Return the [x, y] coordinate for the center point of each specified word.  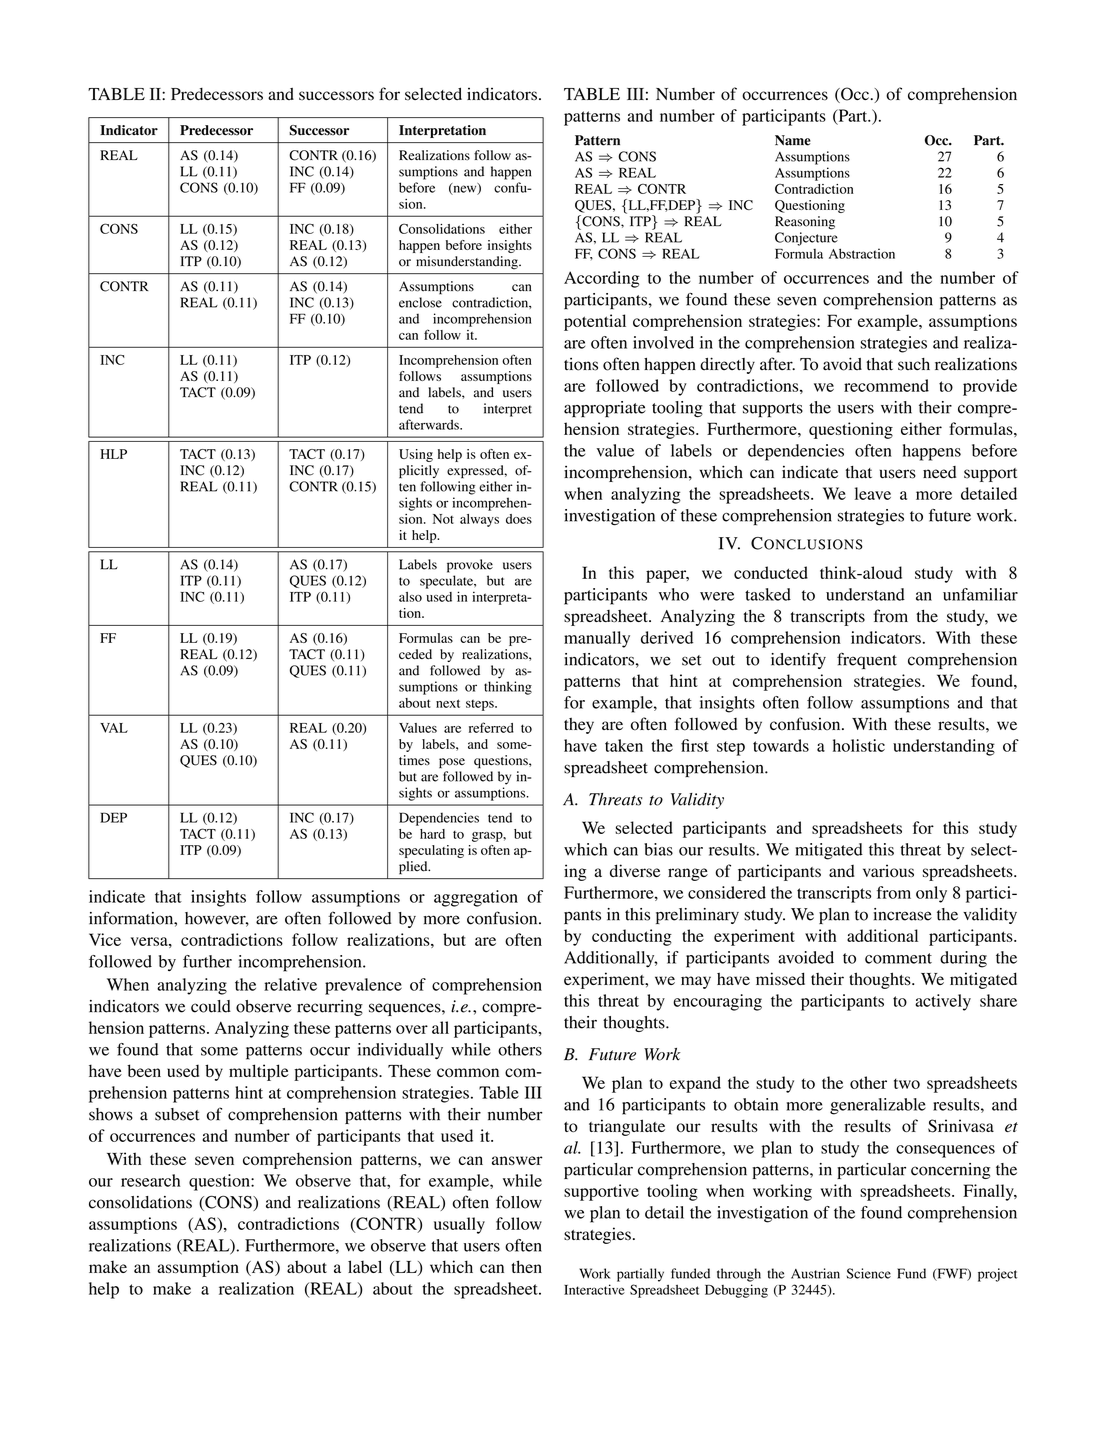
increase [903, 914]
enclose [420, 302]
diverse [635, 870]
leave [873, 493]
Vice [105, 939]
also [410, 597]
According [601, 279]
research [150, 1180]
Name [793, 140]
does [519, 519]
